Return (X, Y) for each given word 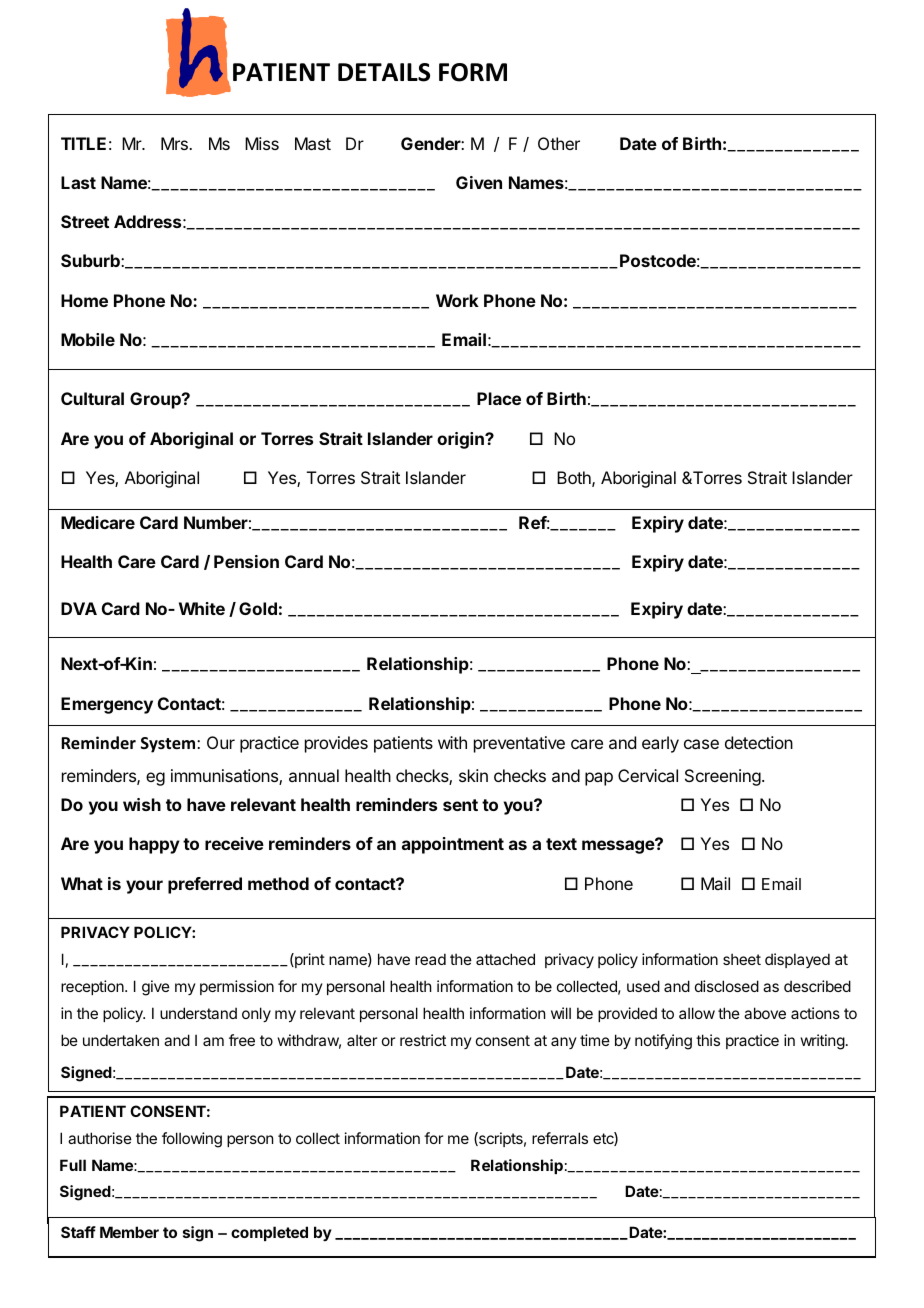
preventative (519, 744)
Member (129, 1232)
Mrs (175, 143)
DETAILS (384, 72)
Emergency (107, 705)
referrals (560, 1138)
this (708, 1040)
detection (759, 742)
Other (559, 143)
